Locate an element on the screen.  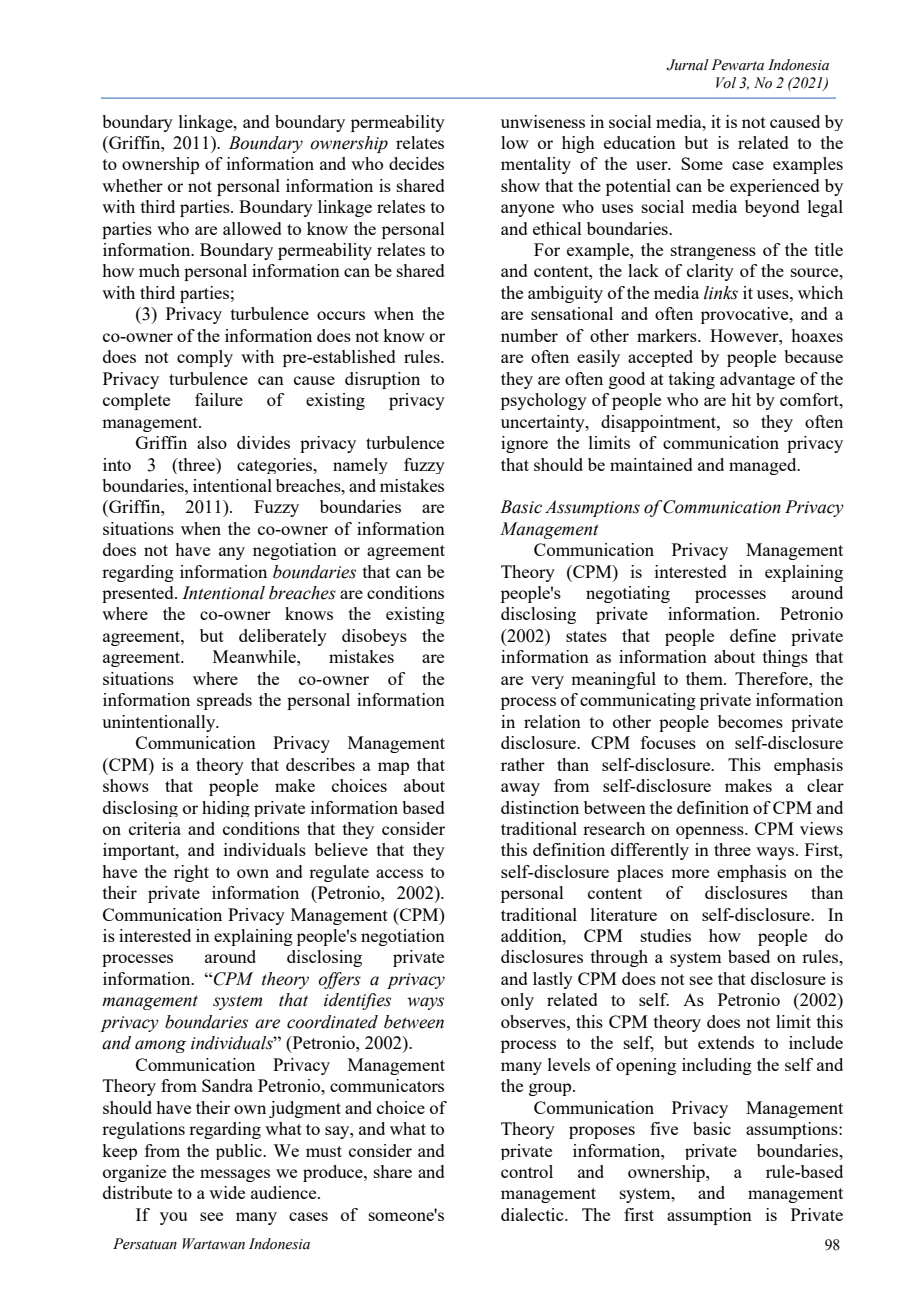
Vol is located at coordinates (726, 83).
